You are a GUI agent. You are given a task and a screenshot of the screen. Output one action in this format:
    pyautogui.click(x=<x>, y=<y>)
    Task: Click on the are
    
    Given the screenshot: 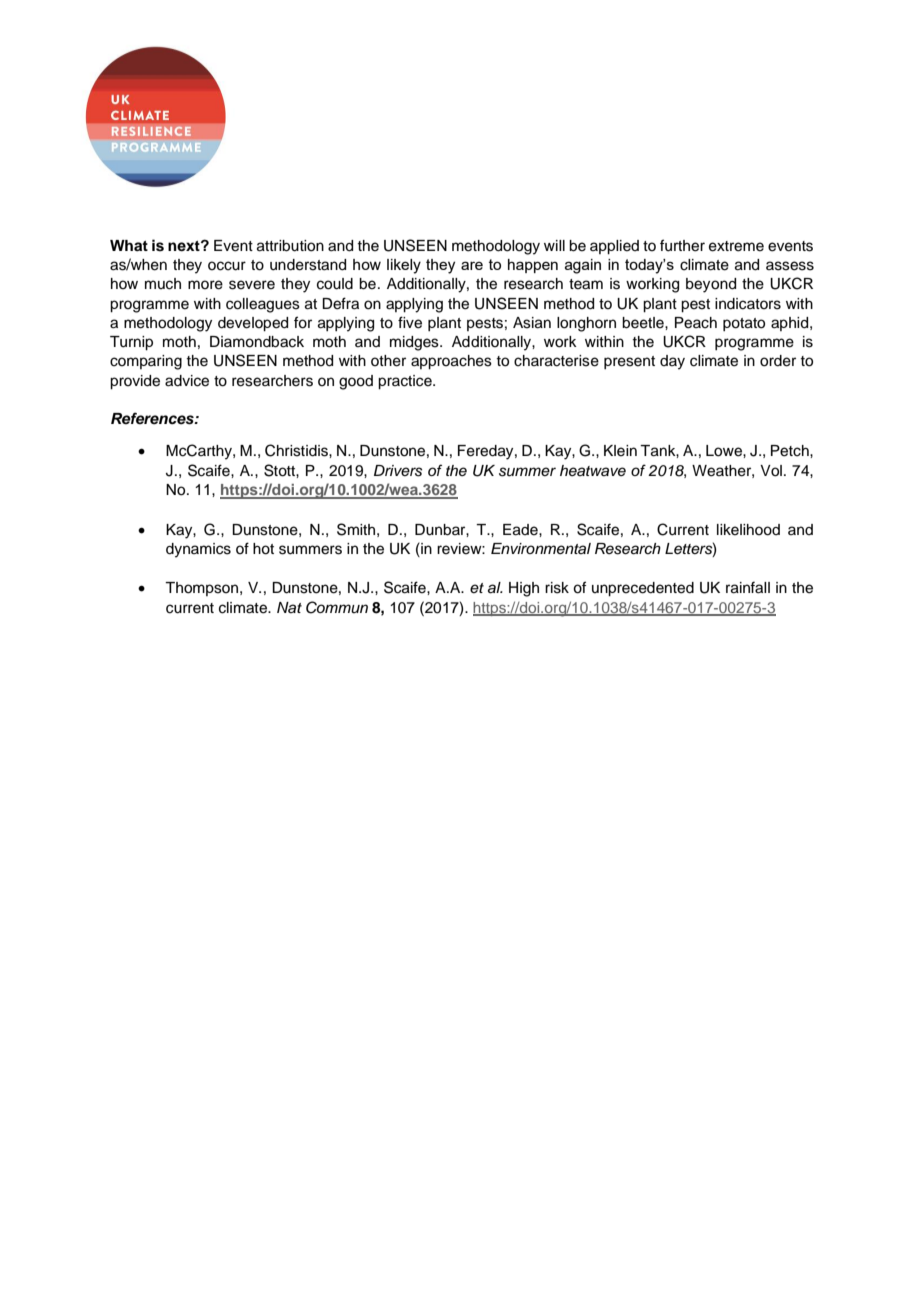 What is the action you would take?
    pyautogui.click(x=472, y=265)
